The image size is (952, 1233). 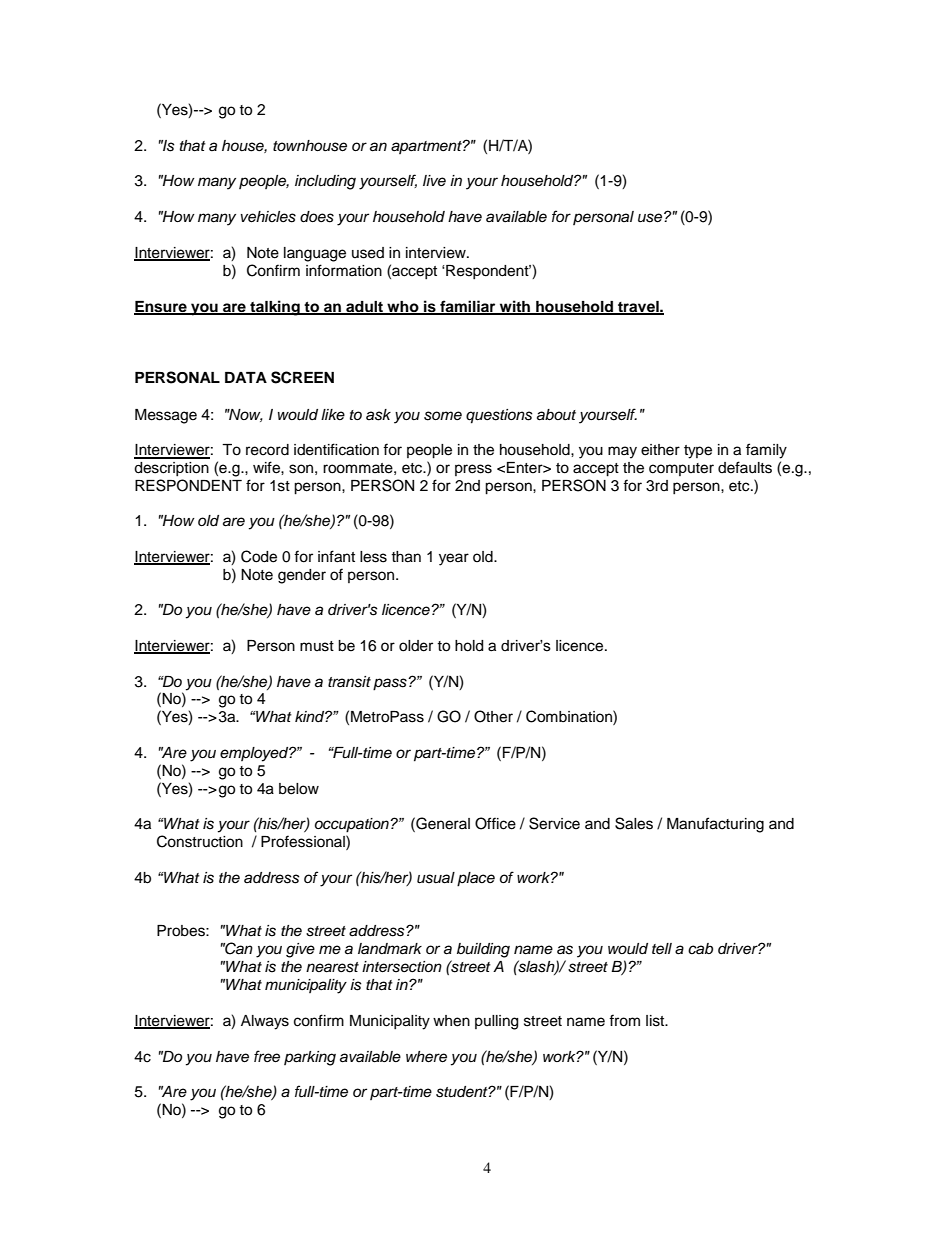 I want to click on Other, so click(x=493, y=716).
